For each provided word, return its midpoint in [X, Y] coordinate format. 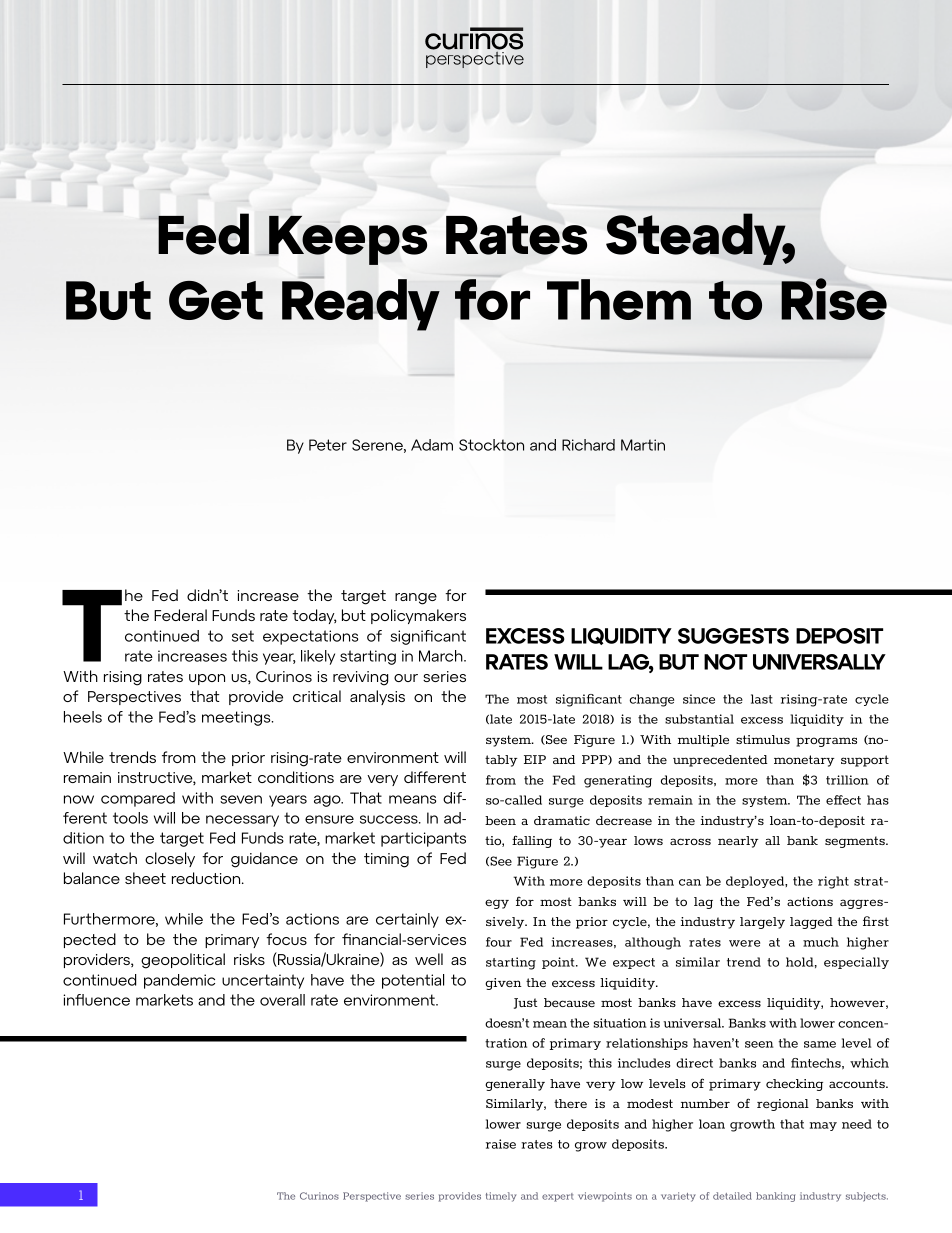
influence [96, 1000]
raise [501, 1144]
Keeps [347, 240]
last [762, 699]
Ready [361, 304]
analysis [377, 697]
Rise [834, 299]
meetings [237, 718]
